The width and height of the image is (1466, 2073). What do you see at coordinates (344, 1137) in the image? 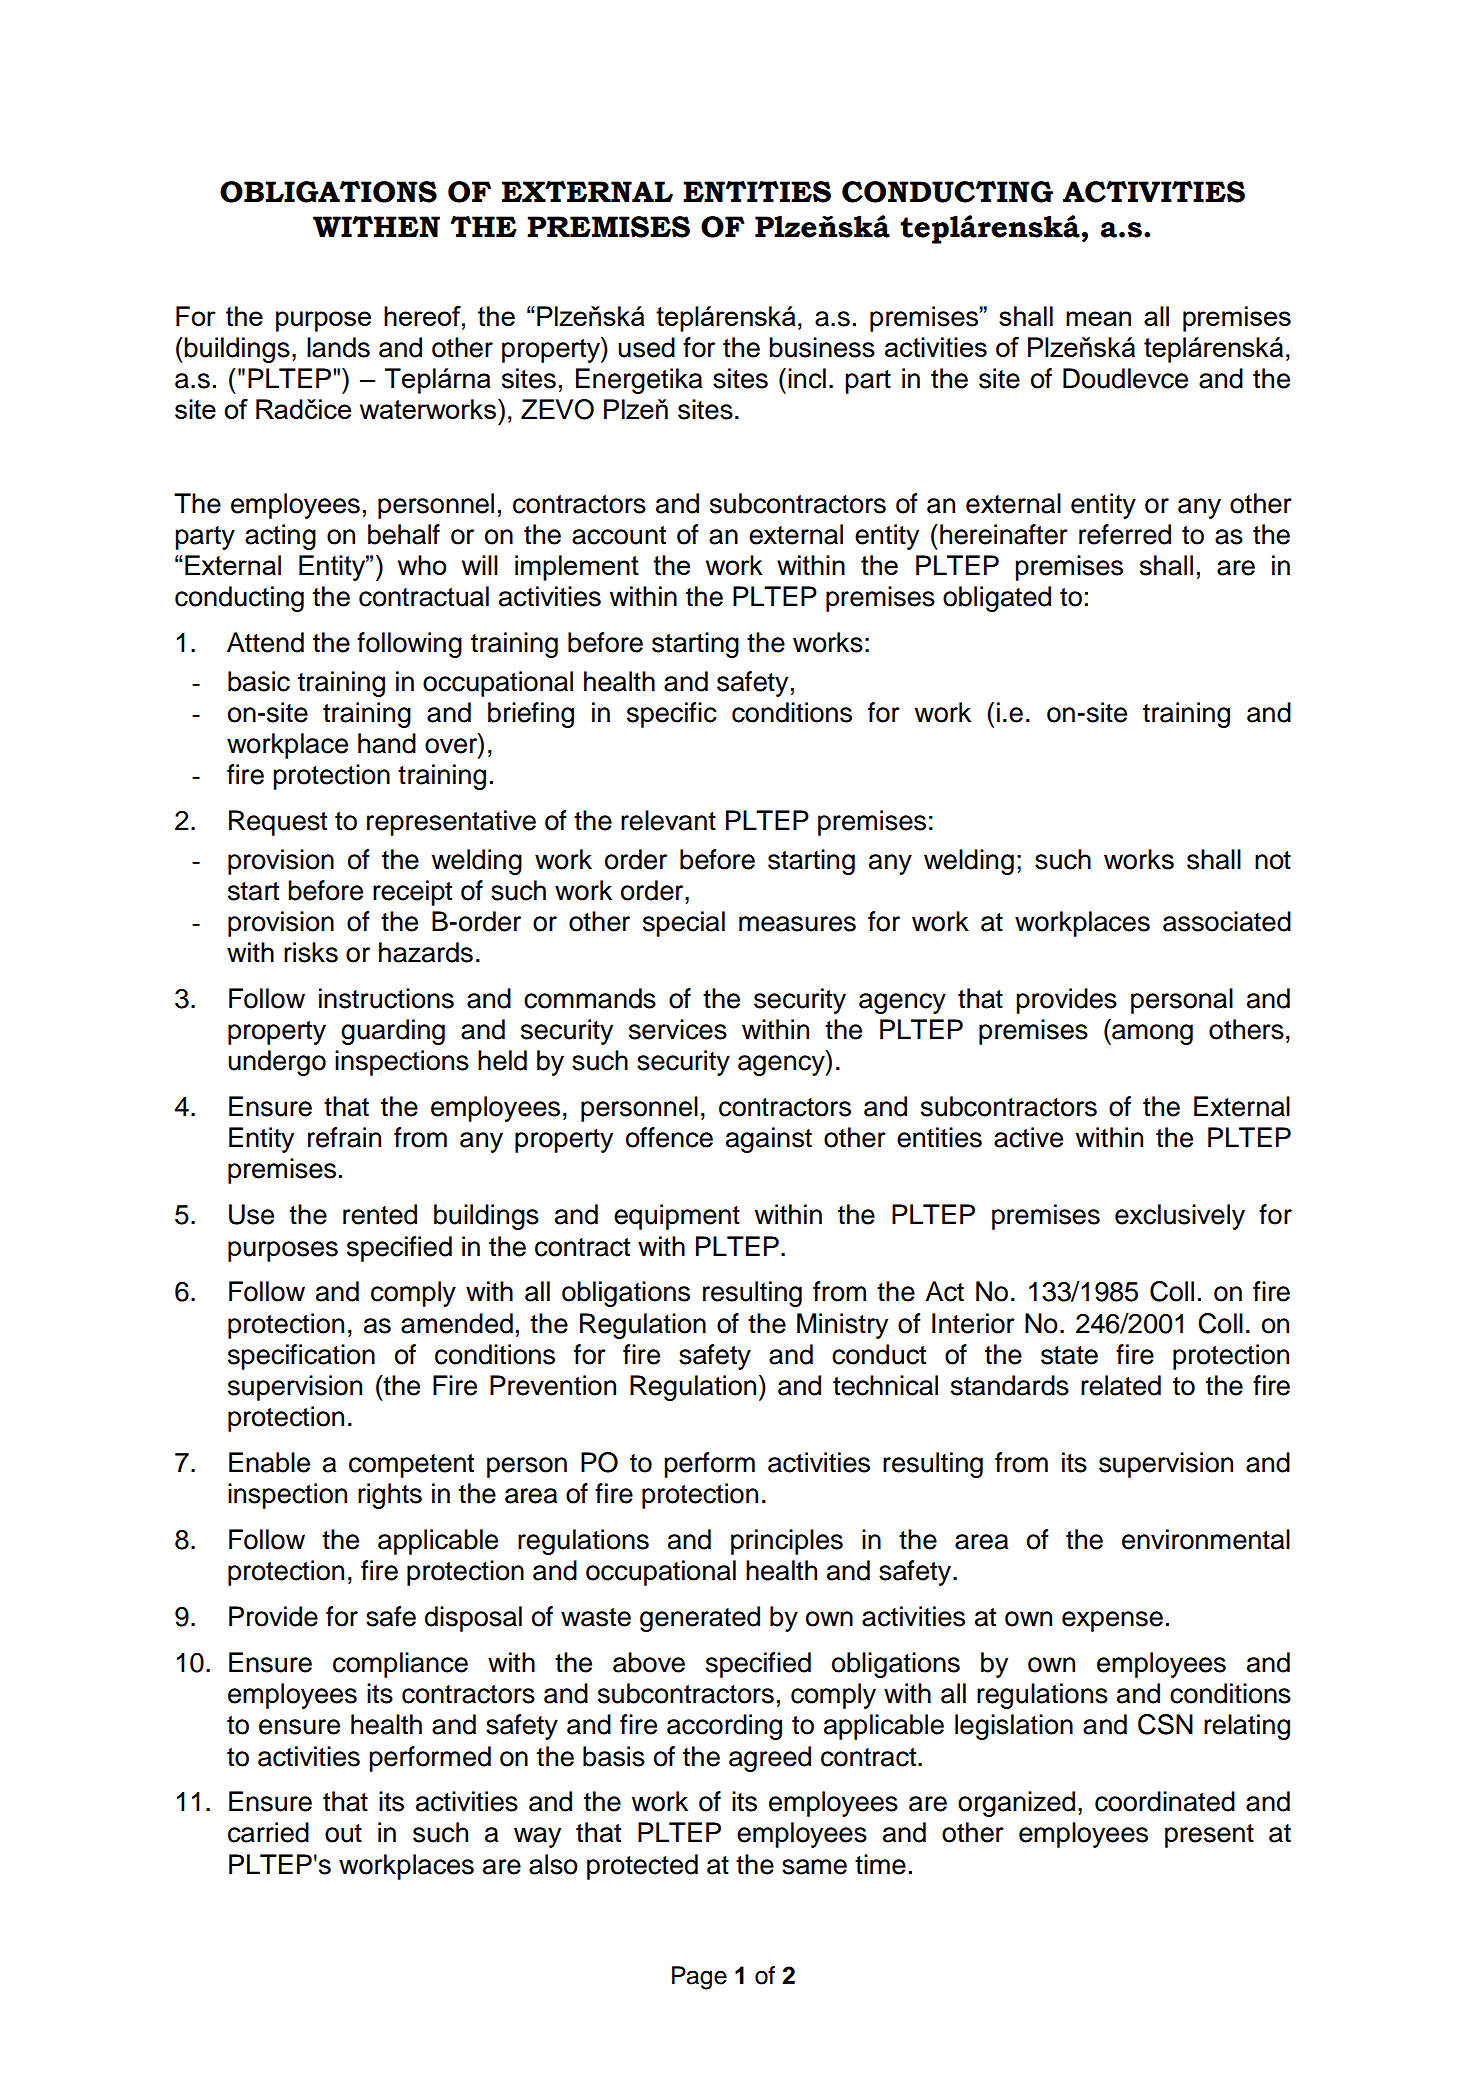
I see `refrain` at bounding box center [344, 1137].
